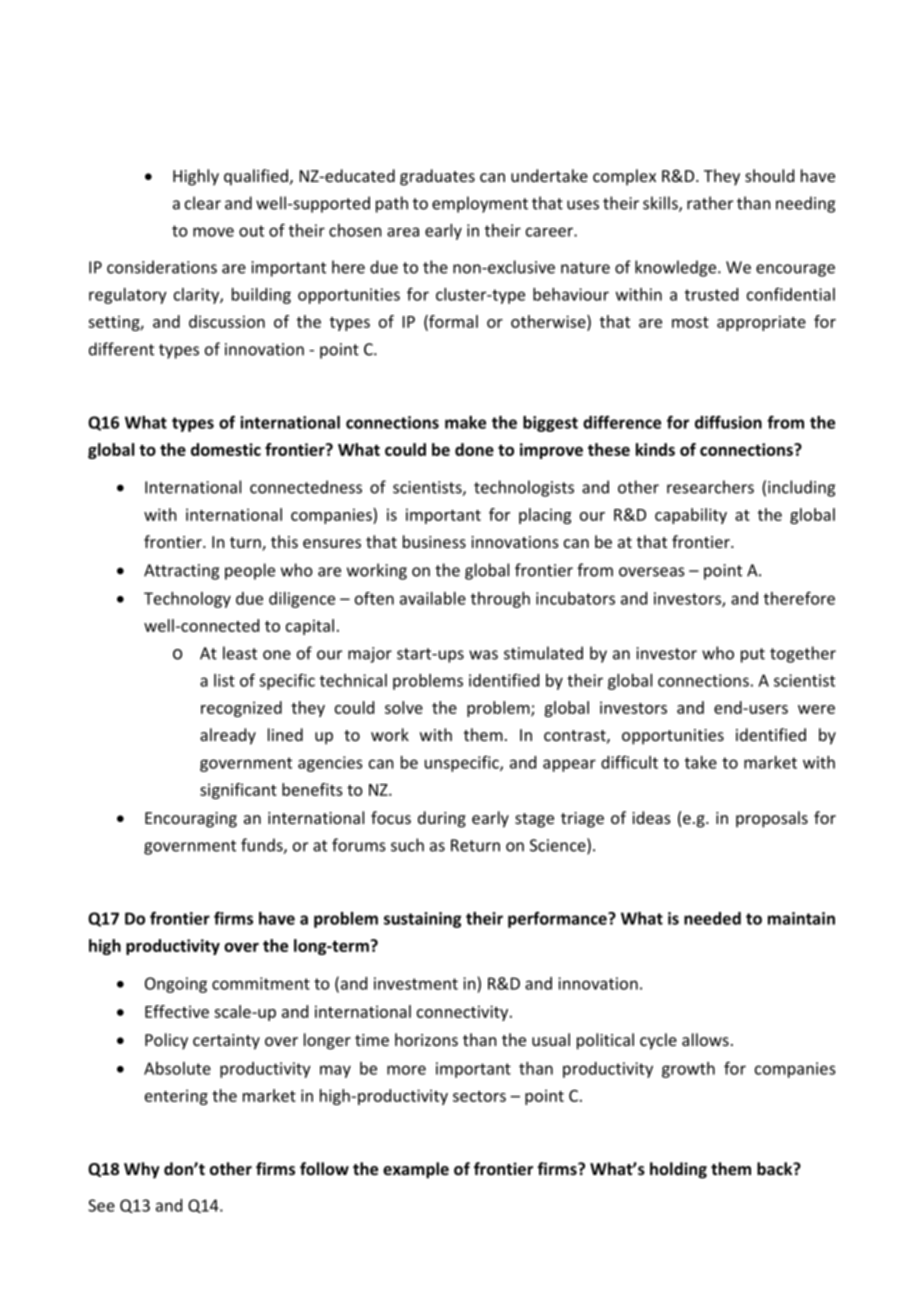 The width and height of the page is (924, 1308). I want to click on during, so click(442, 819).
